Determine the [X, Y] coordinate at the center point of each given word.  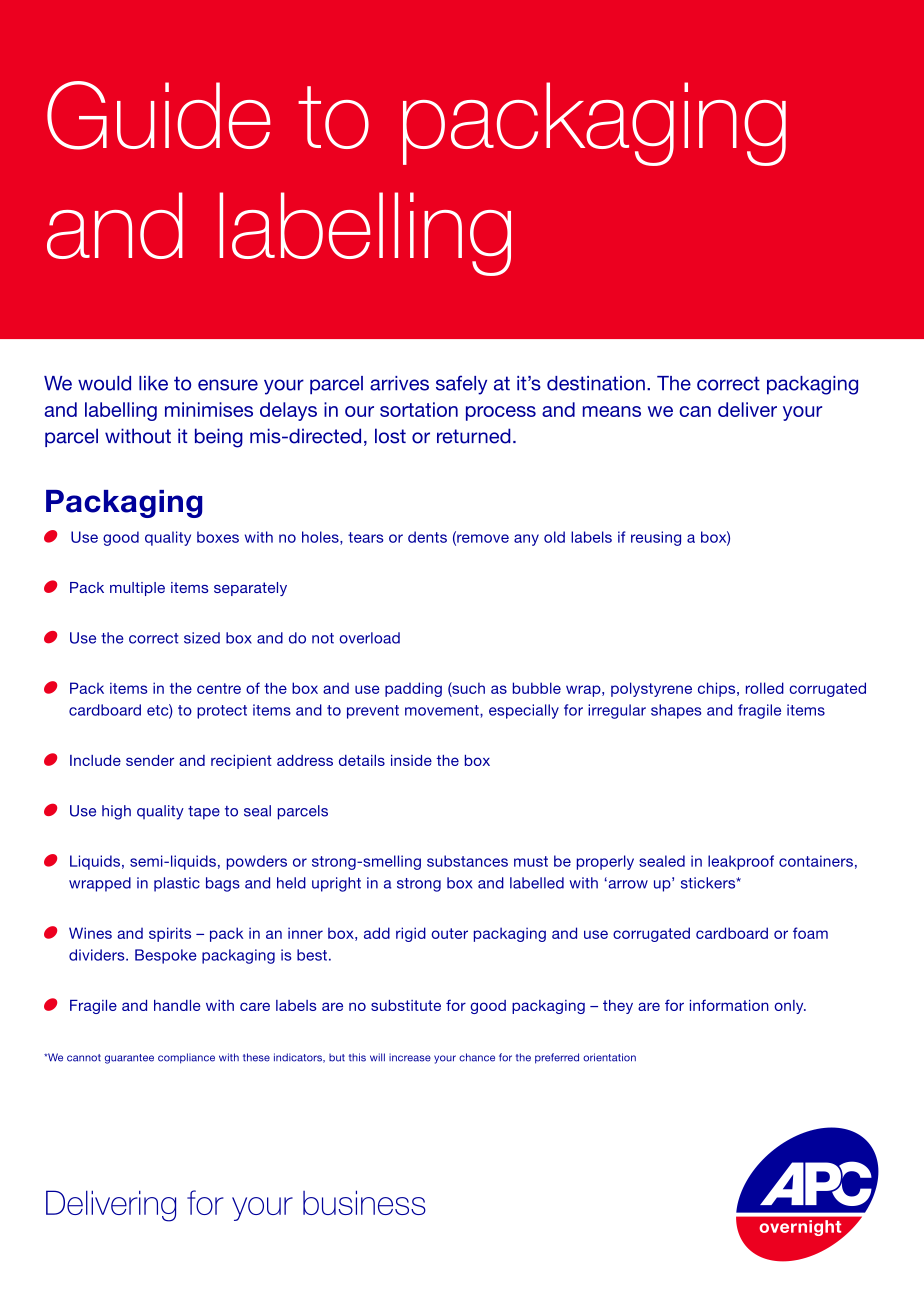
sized [202, 638]
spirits [170, 934]
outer [449, 933]
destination [596, 383]
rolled [765, 688]
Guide [158, 115]
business [364, 1202]
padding [413, 689]
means [612, 411]
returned [474, 436]
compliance [186, 1058]
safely [461, 385]
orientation [609, 1057]
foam [810, 933]
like [153, 383]
